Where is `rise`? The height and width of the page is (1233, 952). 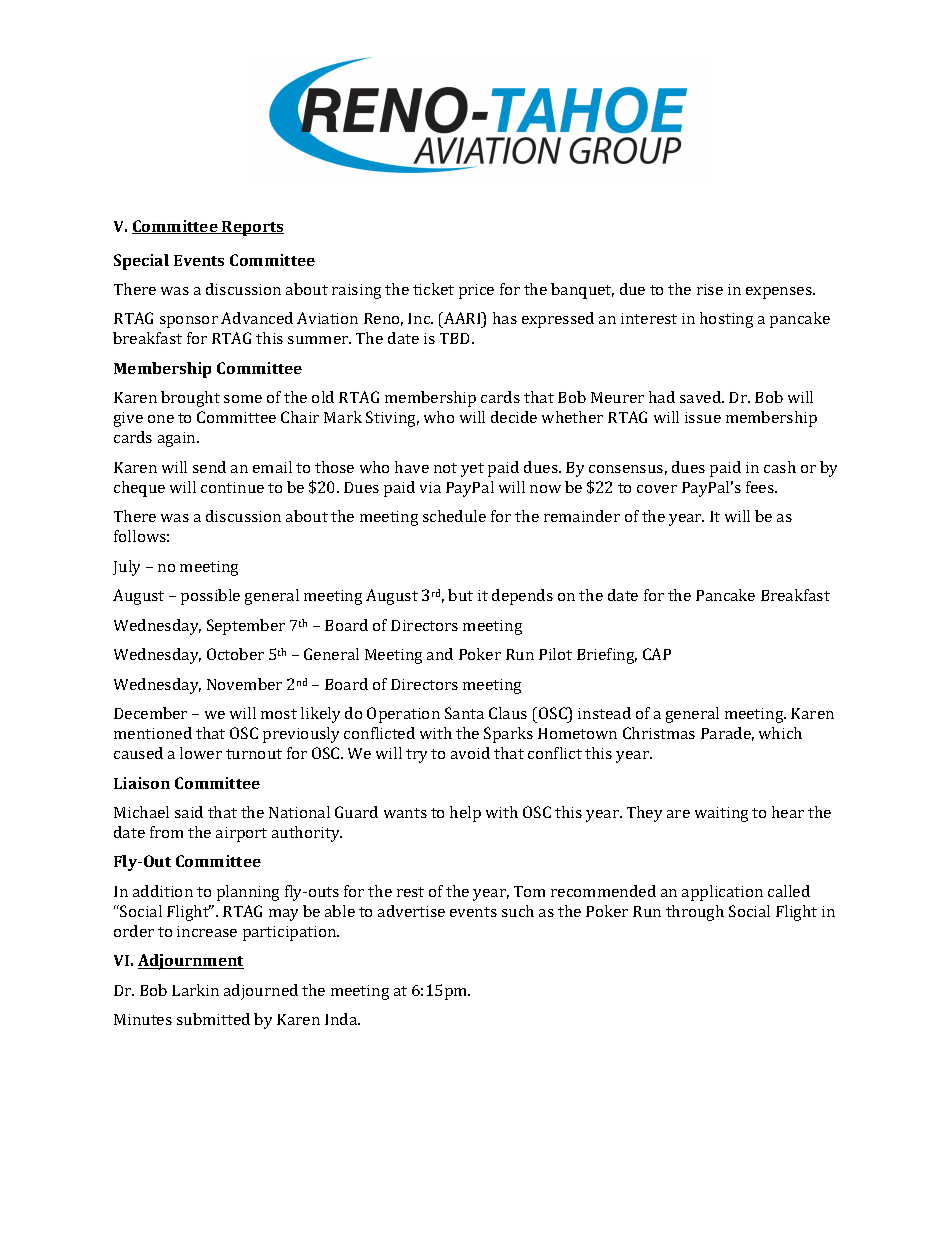 rise is located at coordinates (710, 289).
